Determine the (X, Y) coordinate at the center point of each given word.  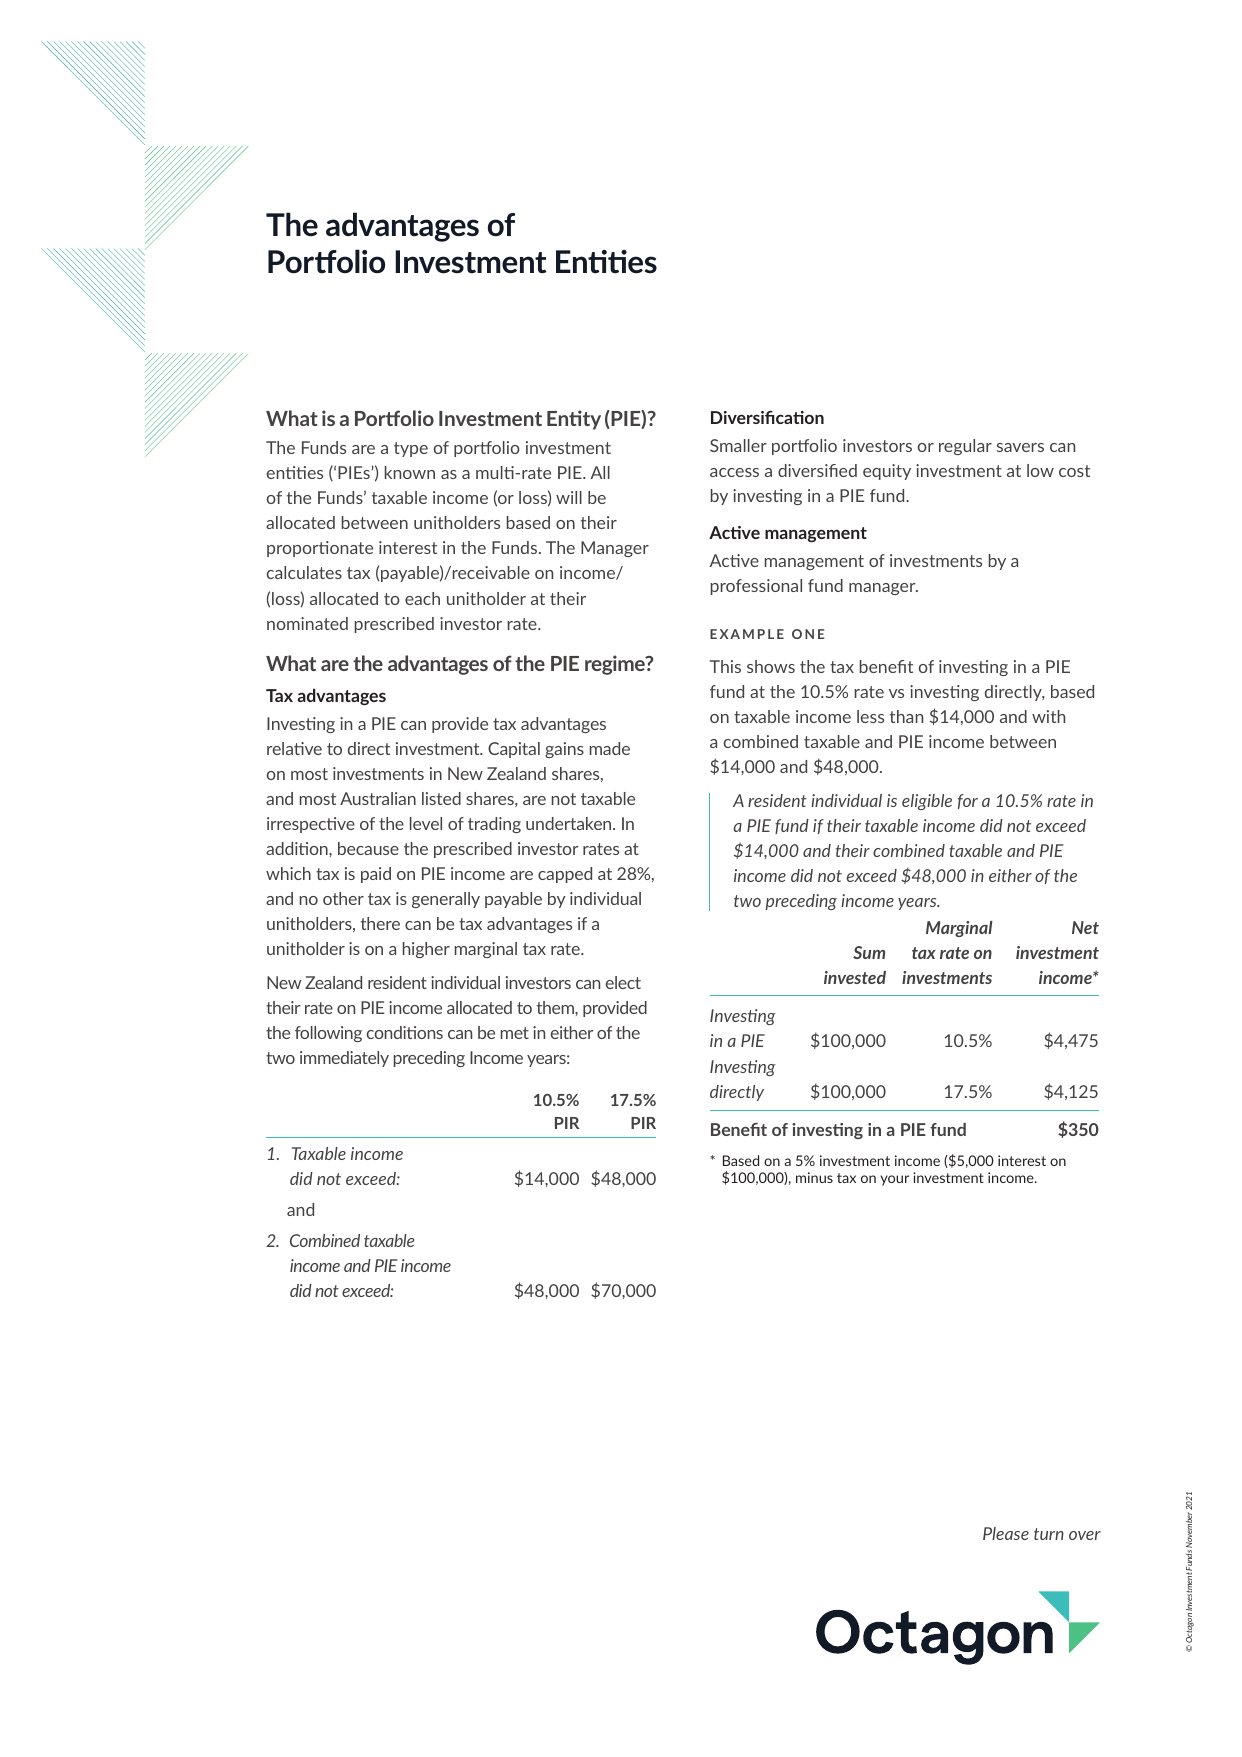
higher (426, 950)
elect (623, 982)
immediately (344, 1059)
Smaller (738, 445)
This (725, 666)
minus (814, 1177)
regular (965, 447)
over (1085, 1535)
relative (294, 748)
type (411, 449)
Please (1006, 1533)
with (1048, 716)
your (895, 1180)
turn (1049, 1534)
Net (1085, 927)
